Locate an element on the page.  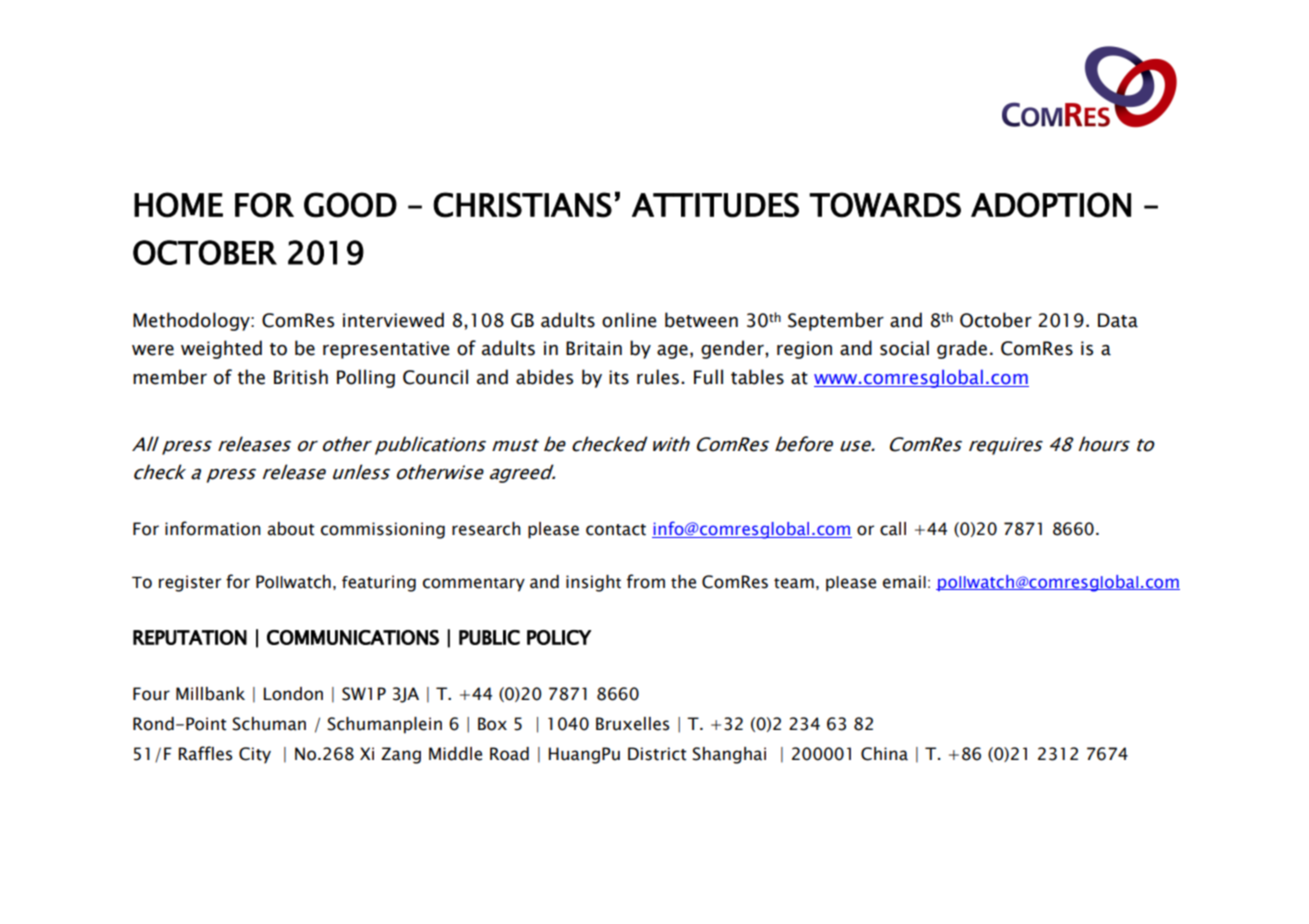
ATTITUDES is located at coordinates (715, 205).
